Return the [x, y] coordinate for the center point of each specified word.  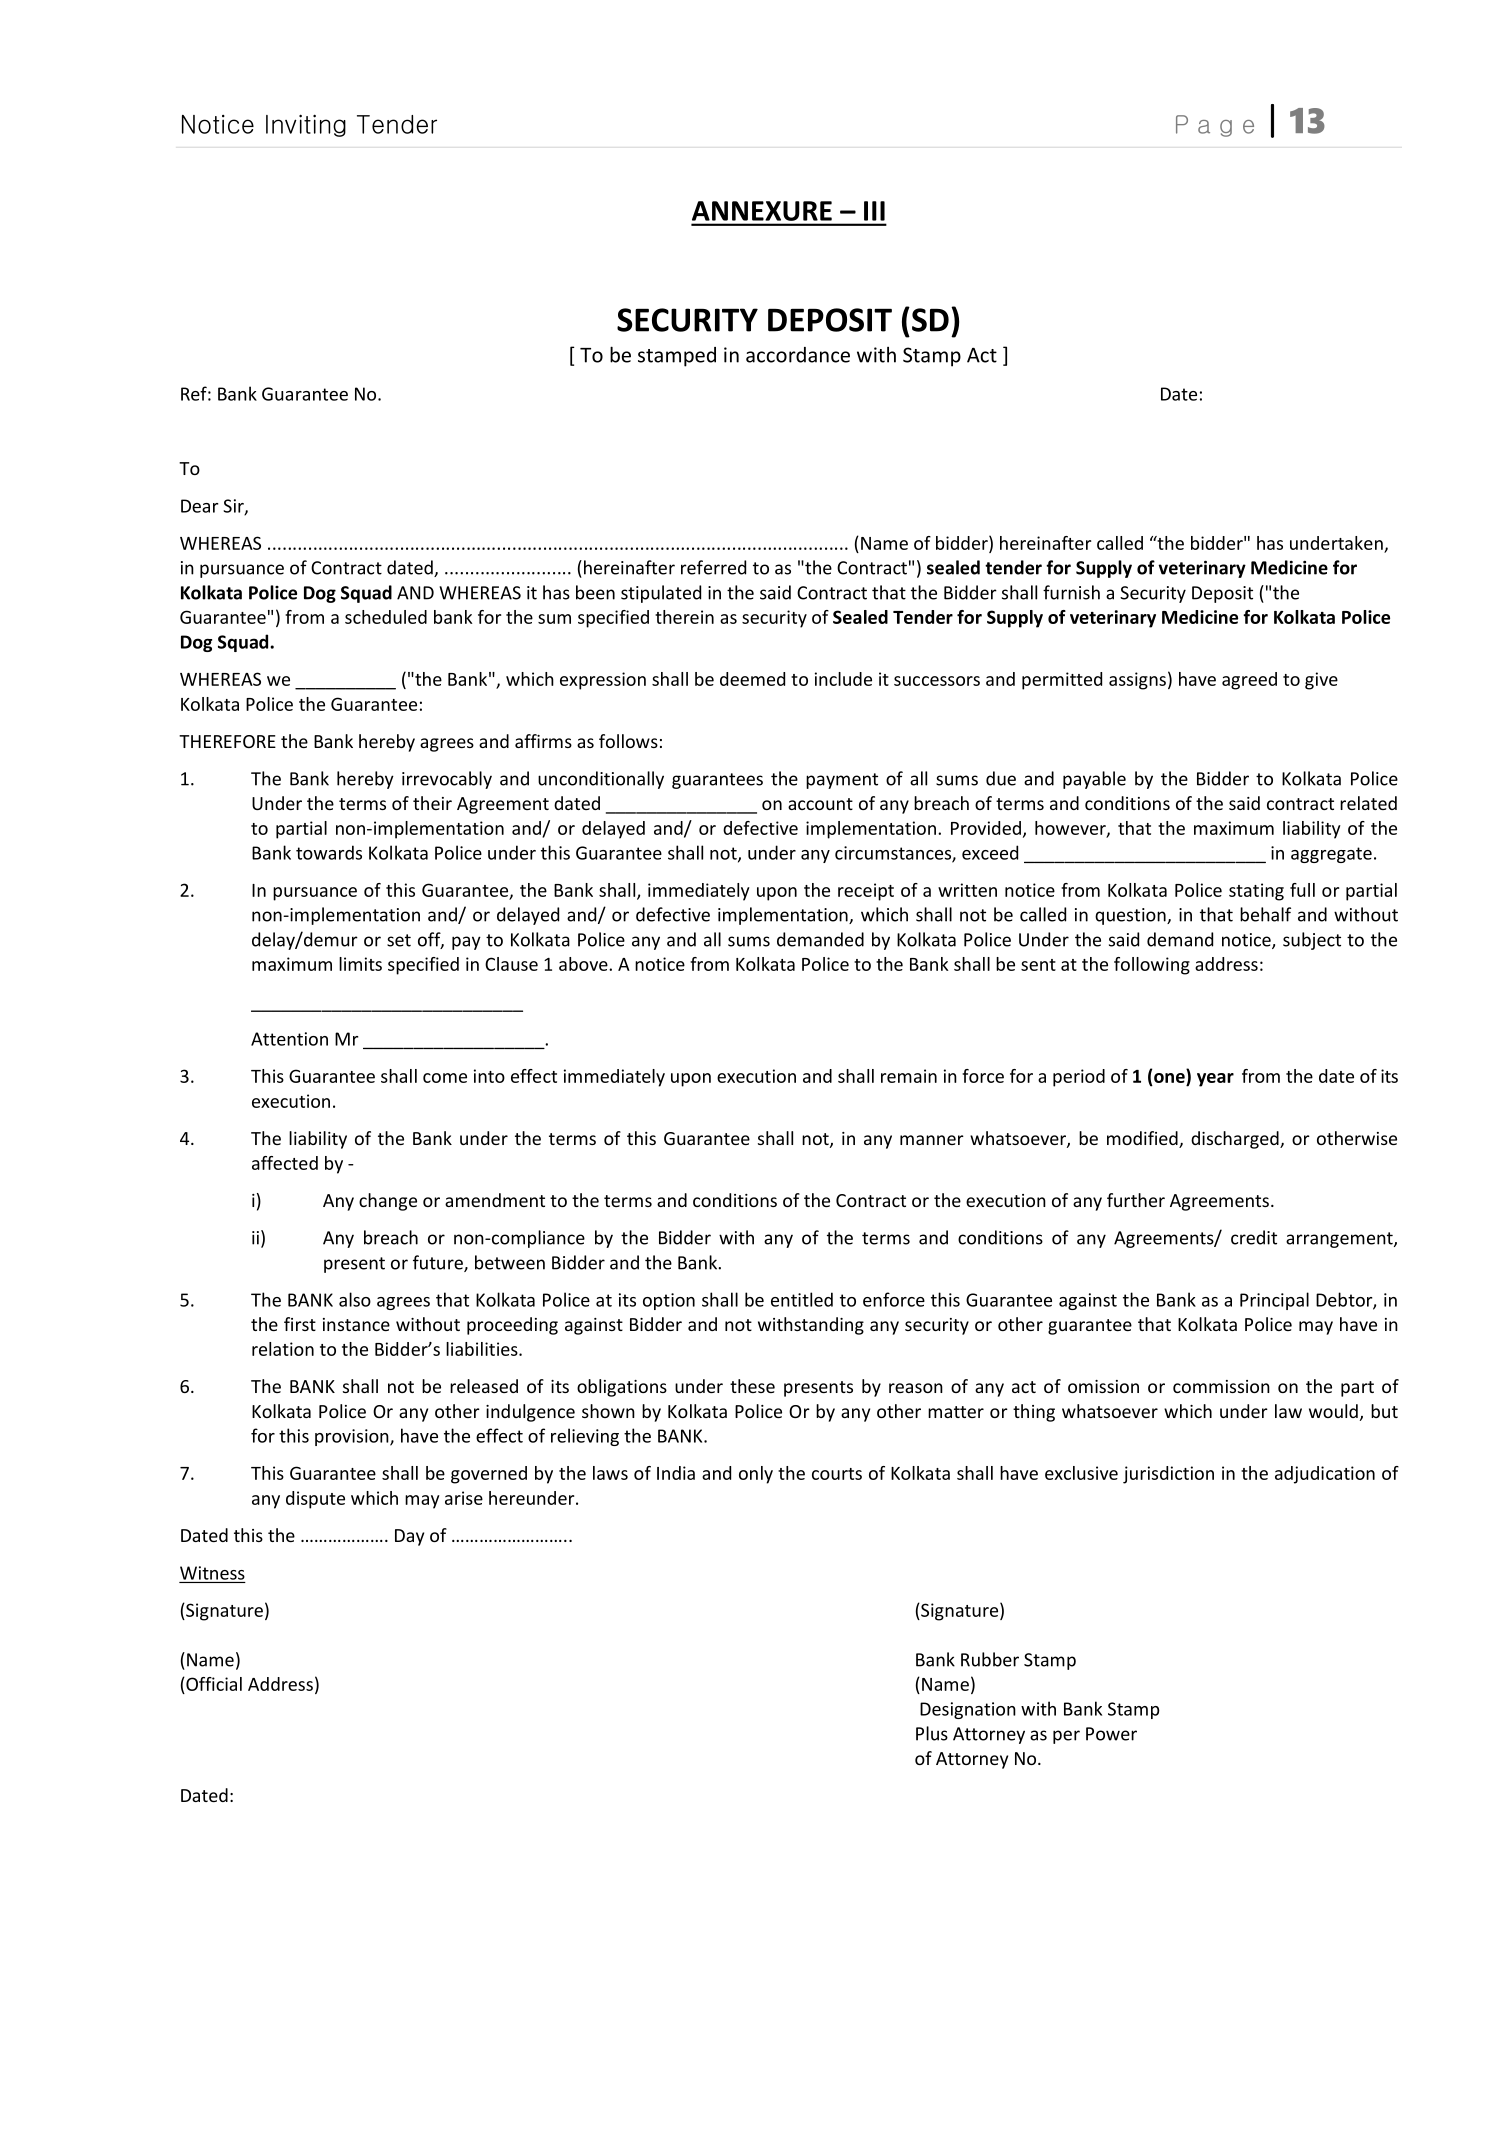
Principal [1274, 1301]
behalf [1265, 914]
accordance [798, 355]
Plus [932, 1733]
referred [713, 567]
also [355, 1299]
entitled [802, 1299]
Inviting [306, 125]
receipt [866, 892]
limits [360, 964]
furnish [1071, 592]
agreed [1249, 681]
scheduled [386, 617]
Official [213, 1684]
